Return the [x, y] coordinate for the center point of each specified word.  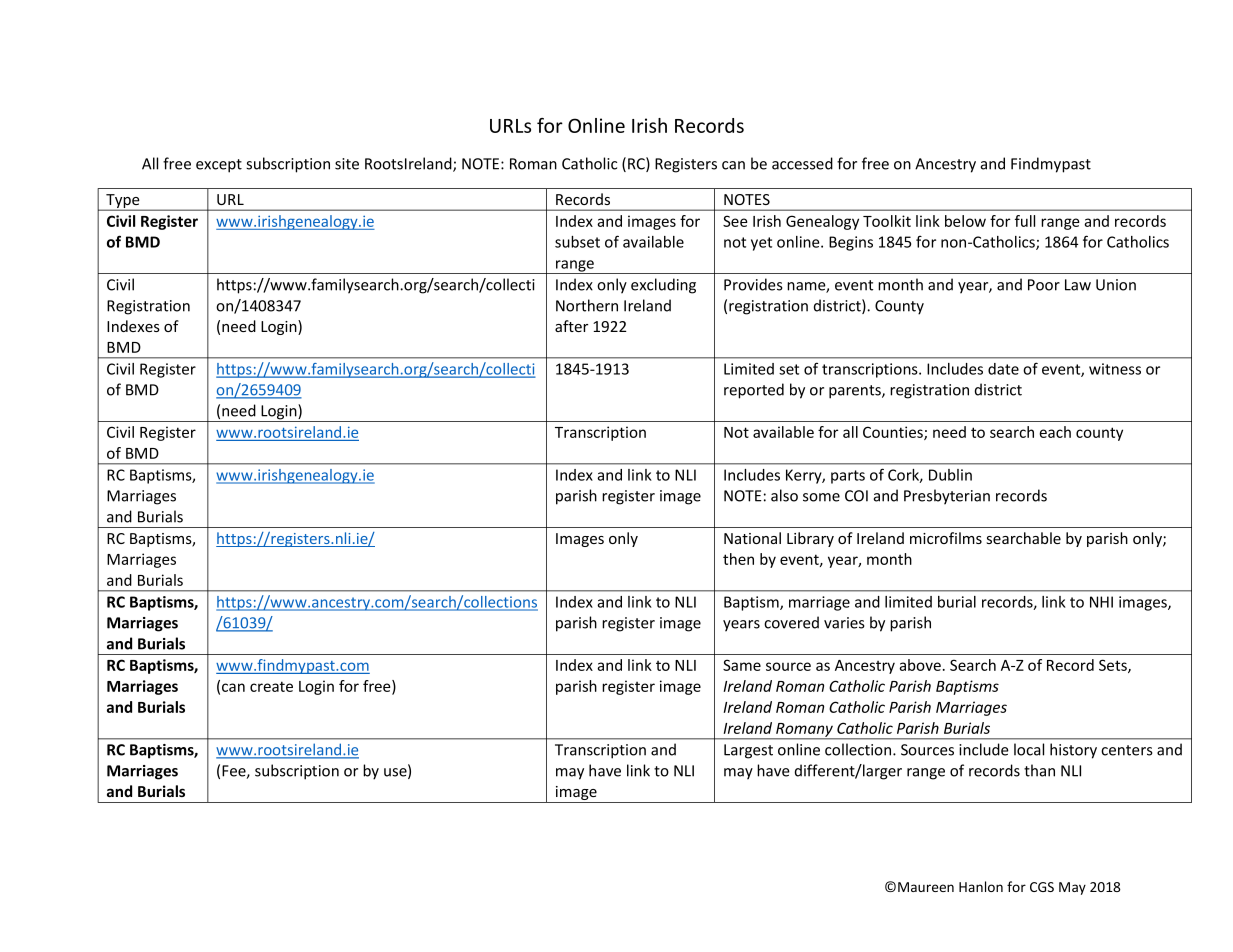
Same [742, 665]
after [571, 326]
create [271, 686]
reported [754, 391]
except [219, 166]
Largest [748, 751]
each [1055, 432]
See [735, 221]
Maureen [926, 887]
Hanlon [981, 886]
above [920, 665]
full [1025, 221]
